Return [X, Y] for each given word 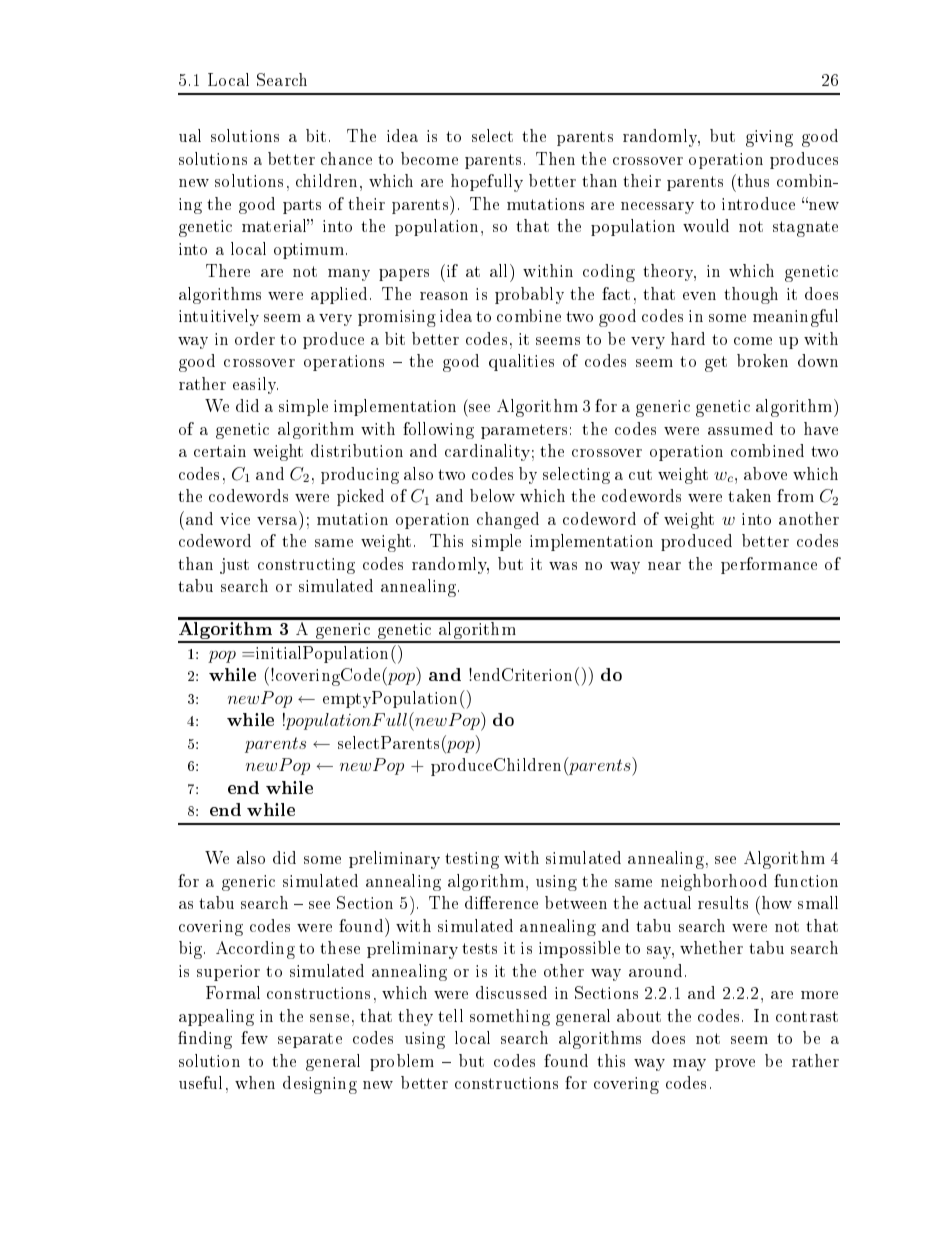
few [254, 1037]
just [234, 566]
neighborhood [714, 882]
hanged [510, 520]
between [576, 902]
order [255, 338]
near [664, 566]
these [340, 947]
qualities [521, 362]
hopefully [487, 183]
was [563, 566]
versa [277, 521]
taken [749, 495]
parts [302, 206]
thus [752, 180]
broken [762, 360]
